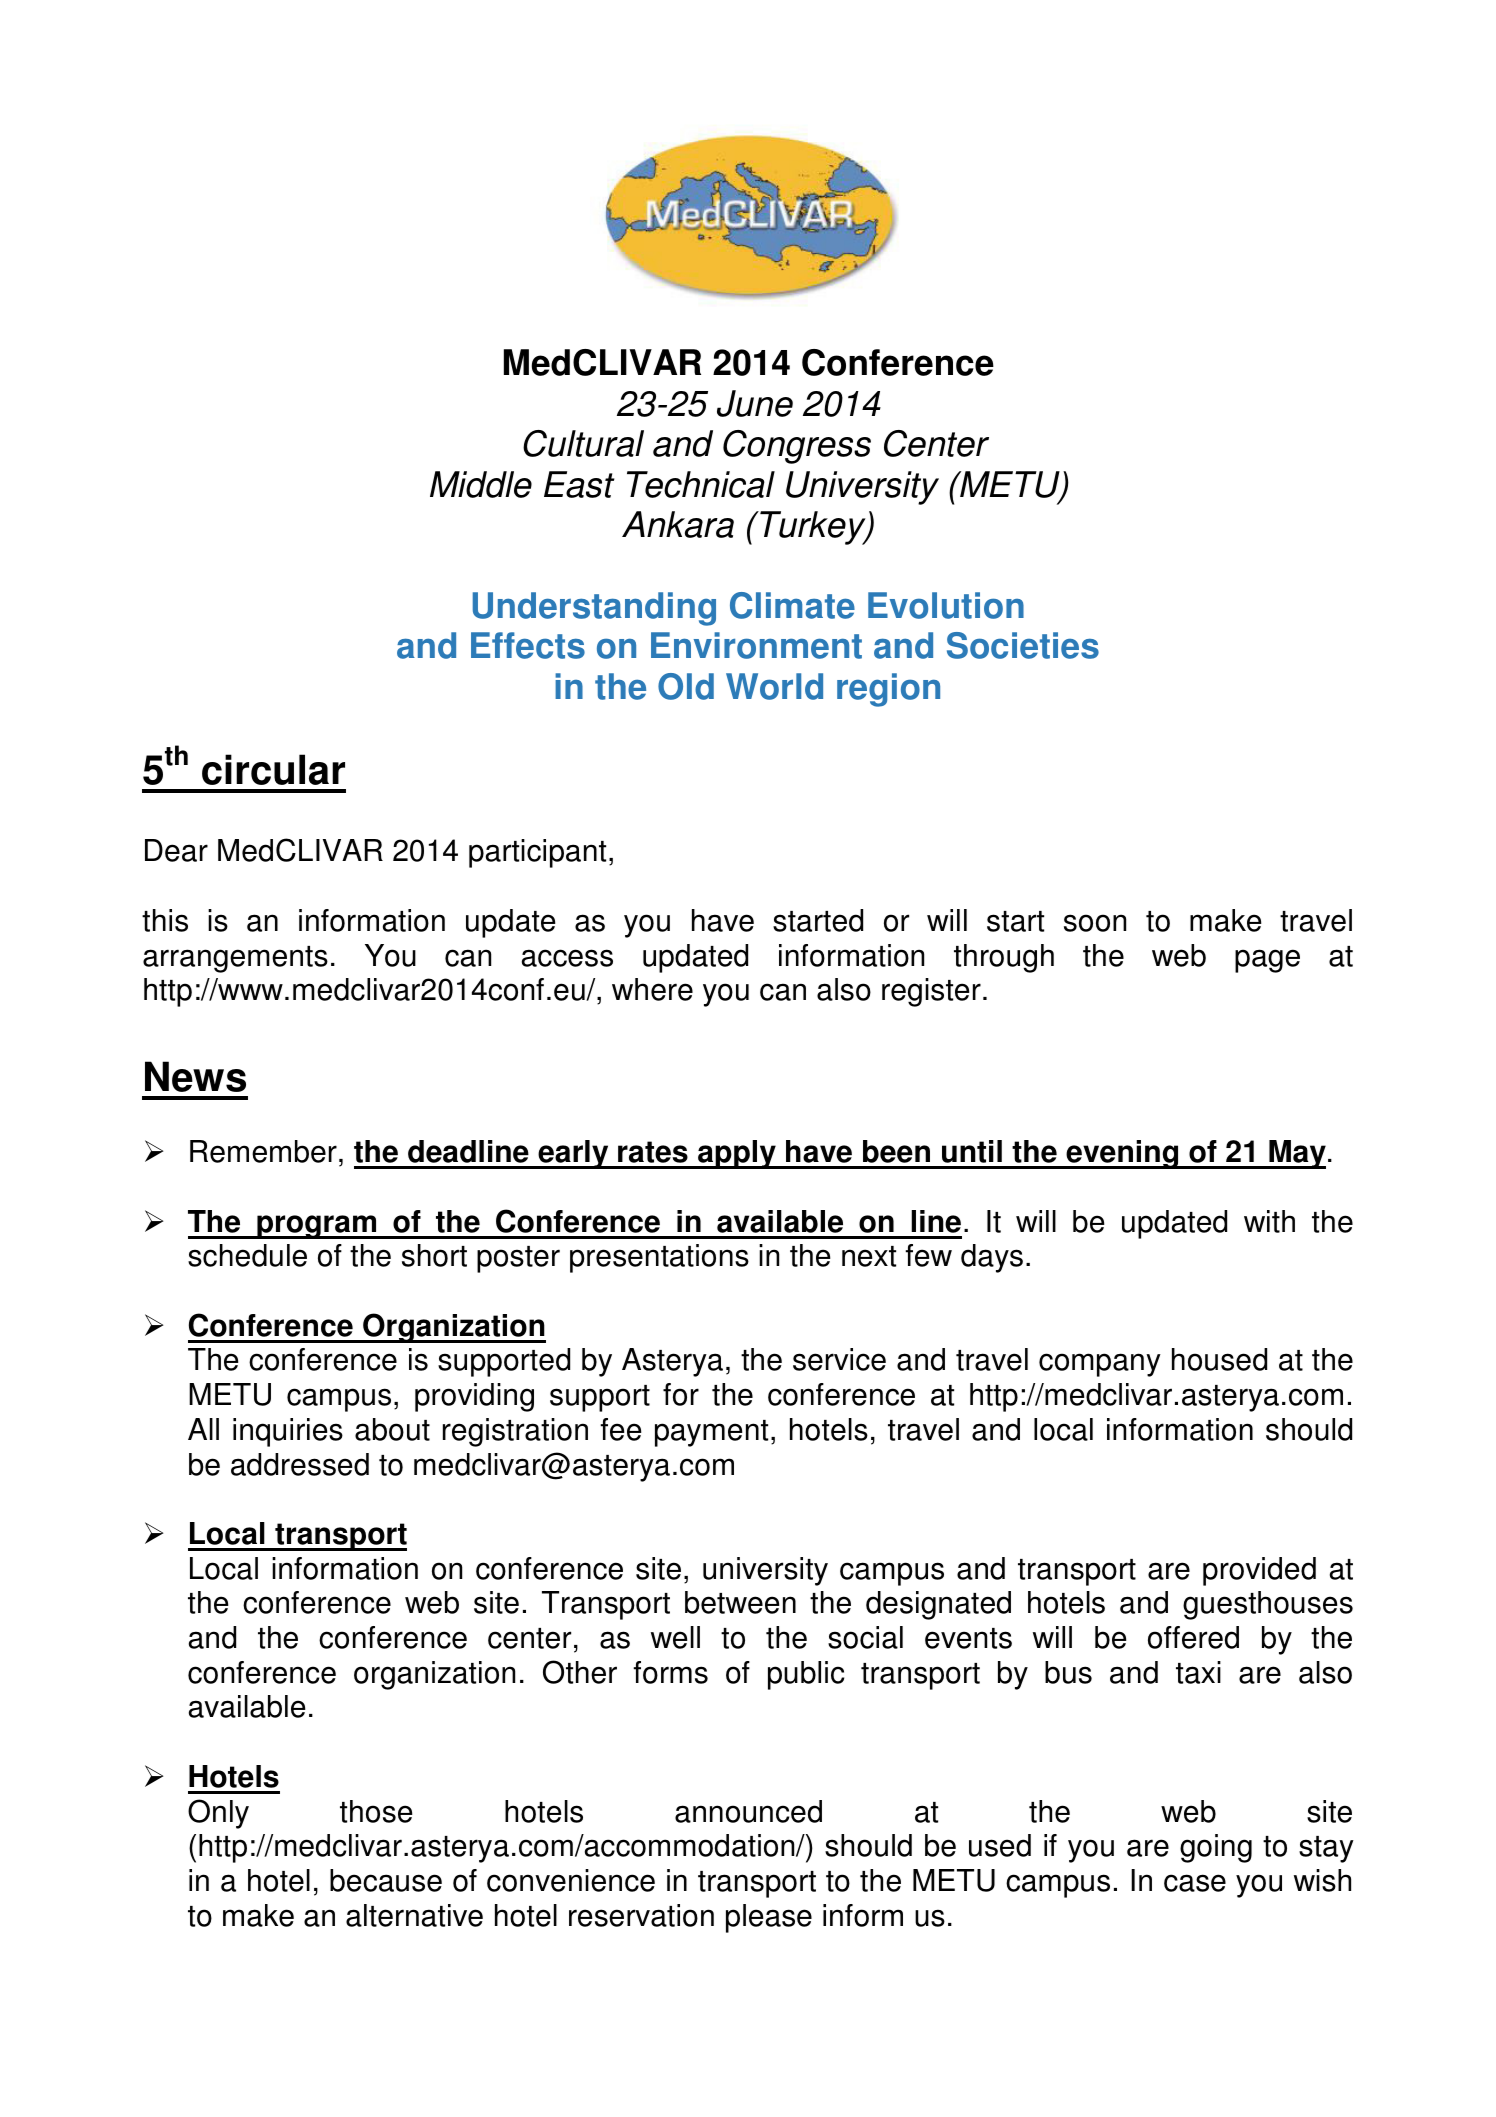 This page has height=2117, width=1496. I want to click on apply, so click(737, 1154).
